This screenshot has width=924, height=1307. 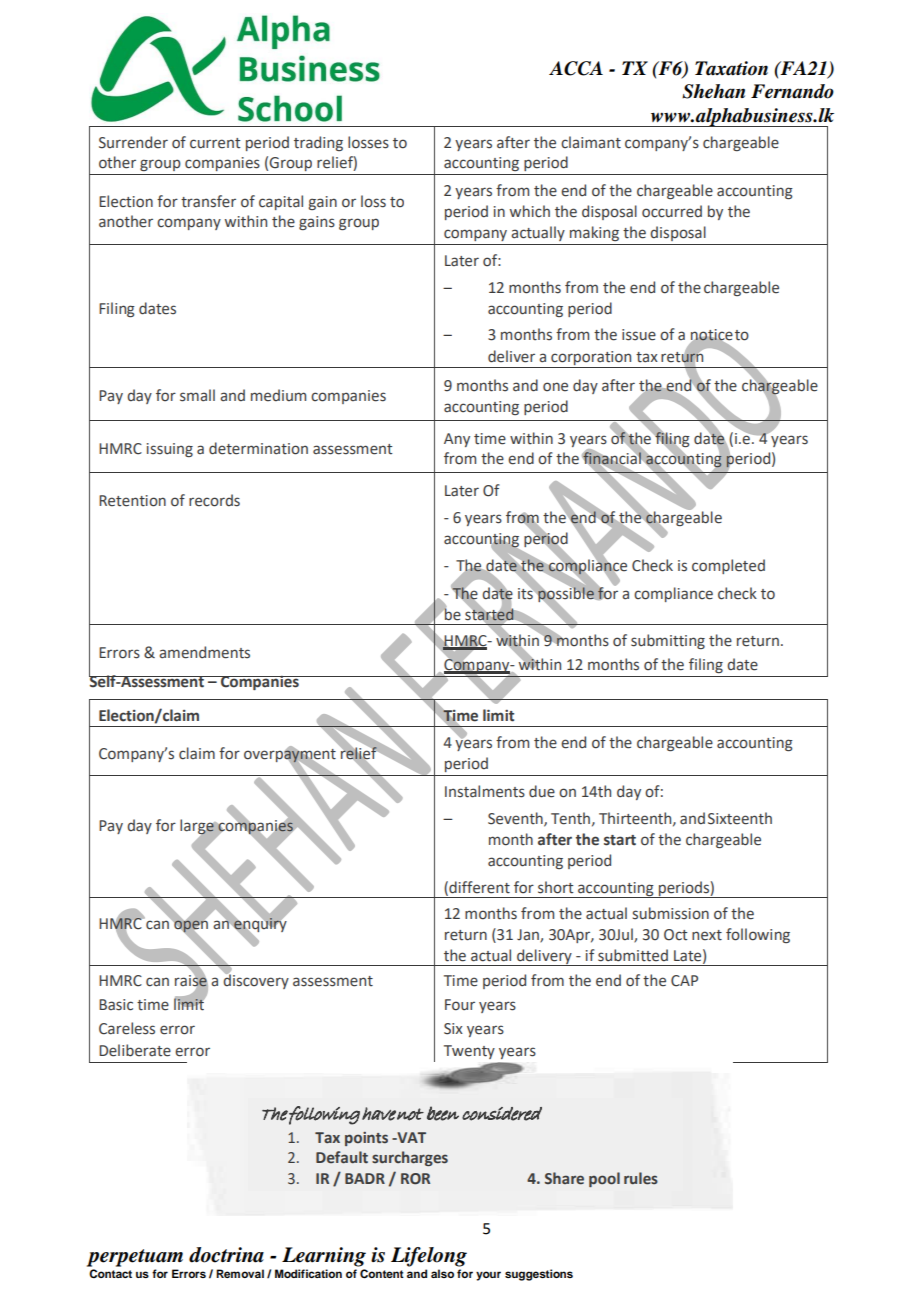 I want to click on submitting, so click(x=668, y=641).
